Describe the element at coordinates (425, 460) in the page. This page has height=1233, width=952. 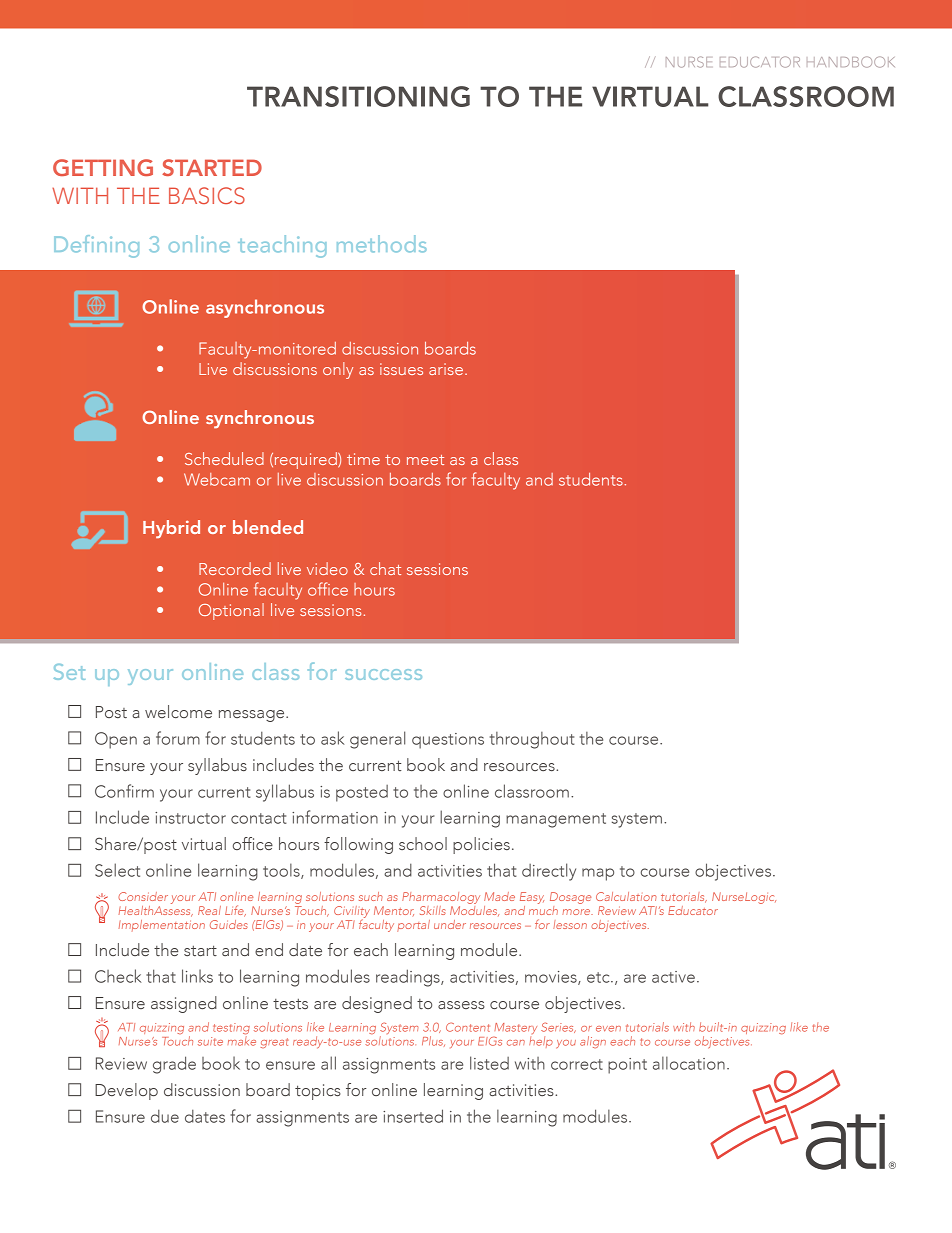
I see `meet` at that location.
